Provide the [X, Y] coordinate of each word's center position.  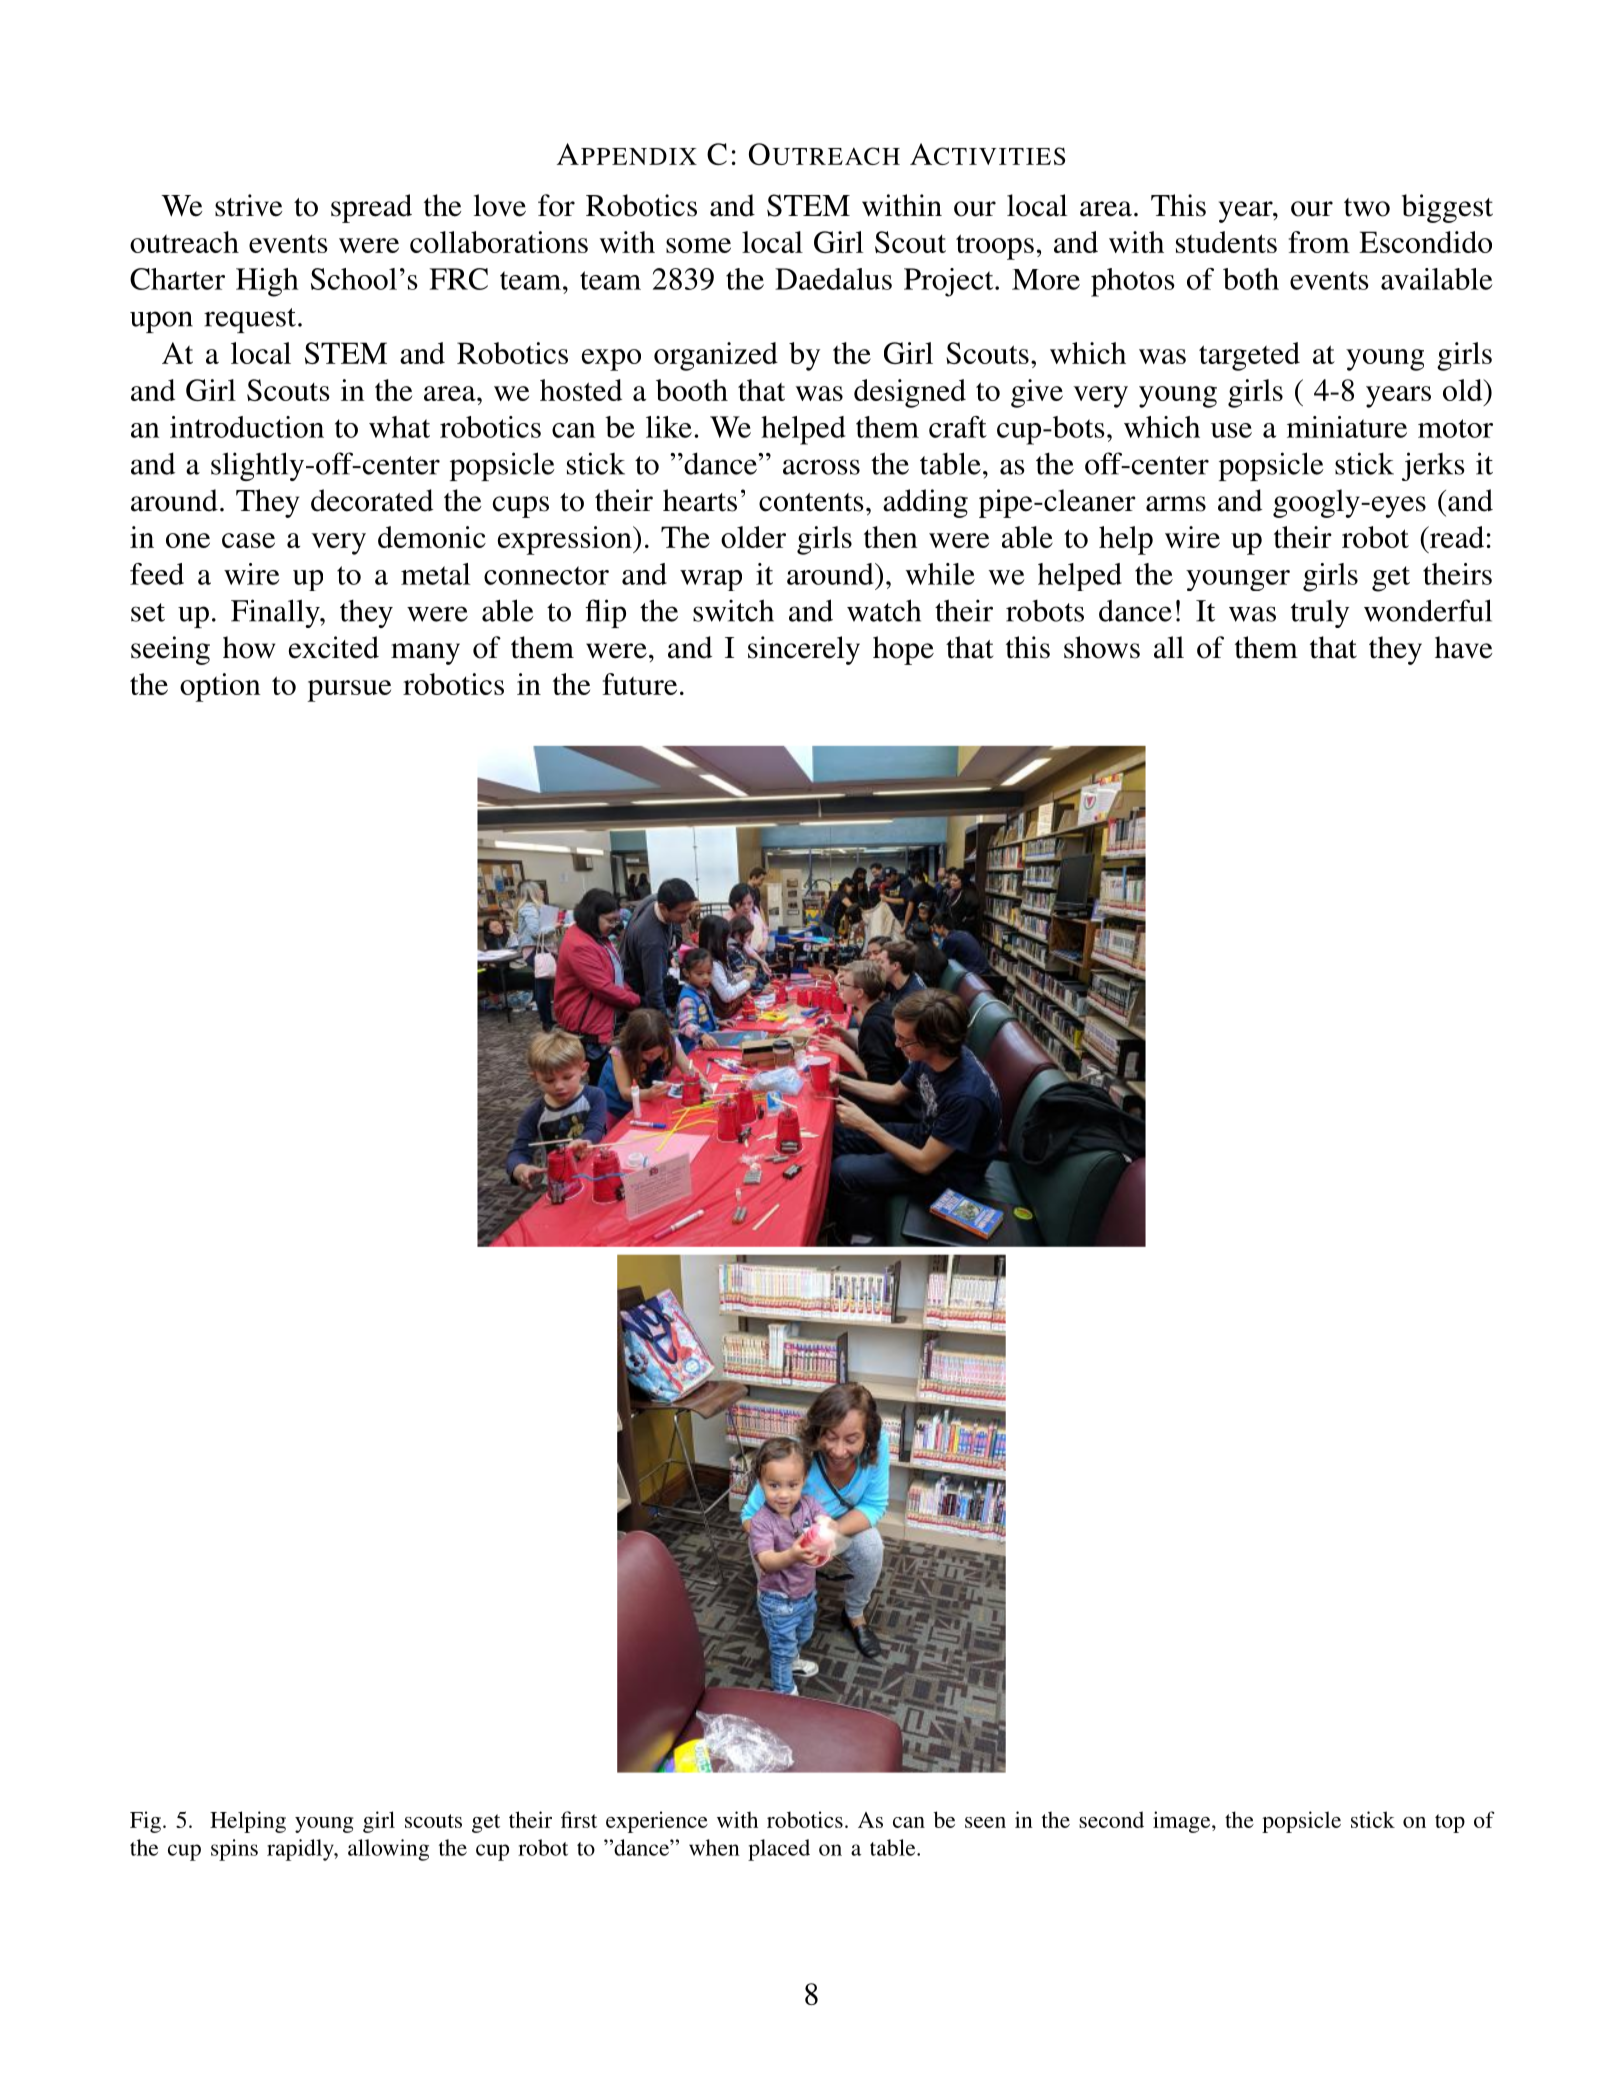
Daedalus [833, 279]
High [267, 282]
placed [779, 1850]
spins [234, 1850]
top [1450, 1823]
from [1319, 242]
